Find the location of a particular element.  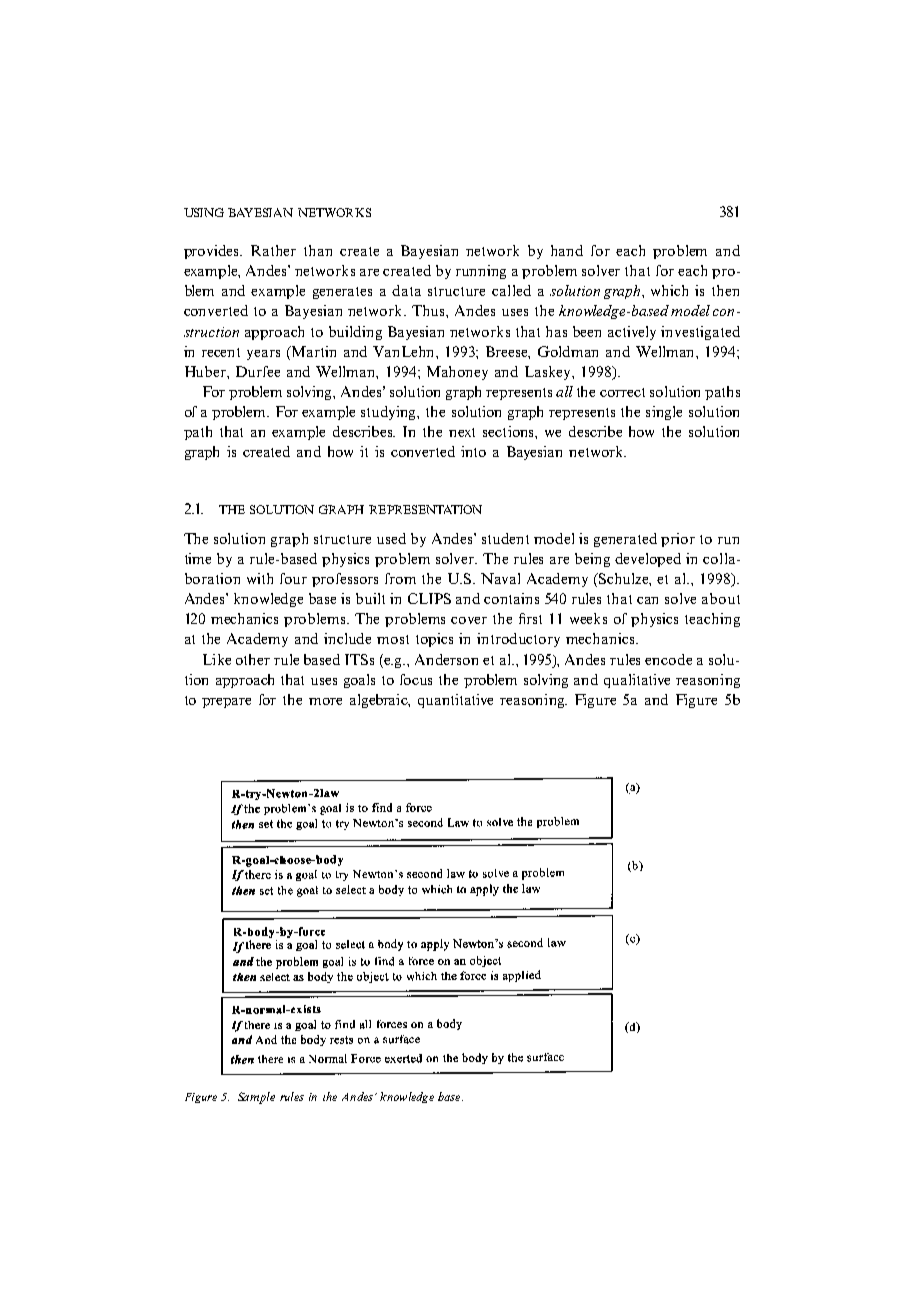

qualitative is located at coordinates (637, 681).
